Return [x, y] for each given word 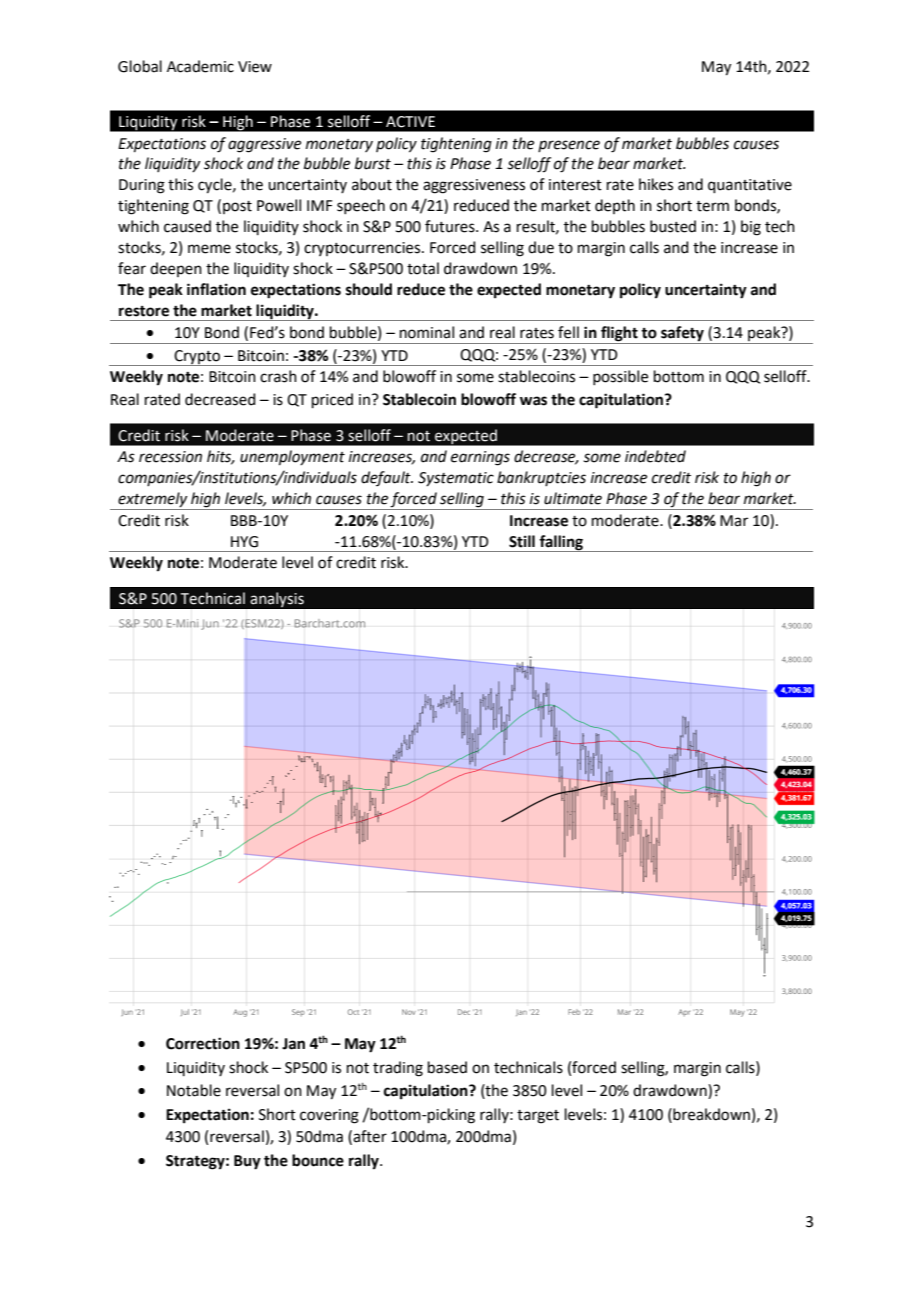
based [447, 1067]
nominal [427, 332]
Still [522, 541]
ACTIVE [410, 122]
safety [682, 335]
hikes [656, 184]
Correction [203, 1043]
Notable [194, 1090]
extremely [153, 501]
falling [561, 543]
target [538, 1117]
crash [278, 376]
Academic [200, 66]
